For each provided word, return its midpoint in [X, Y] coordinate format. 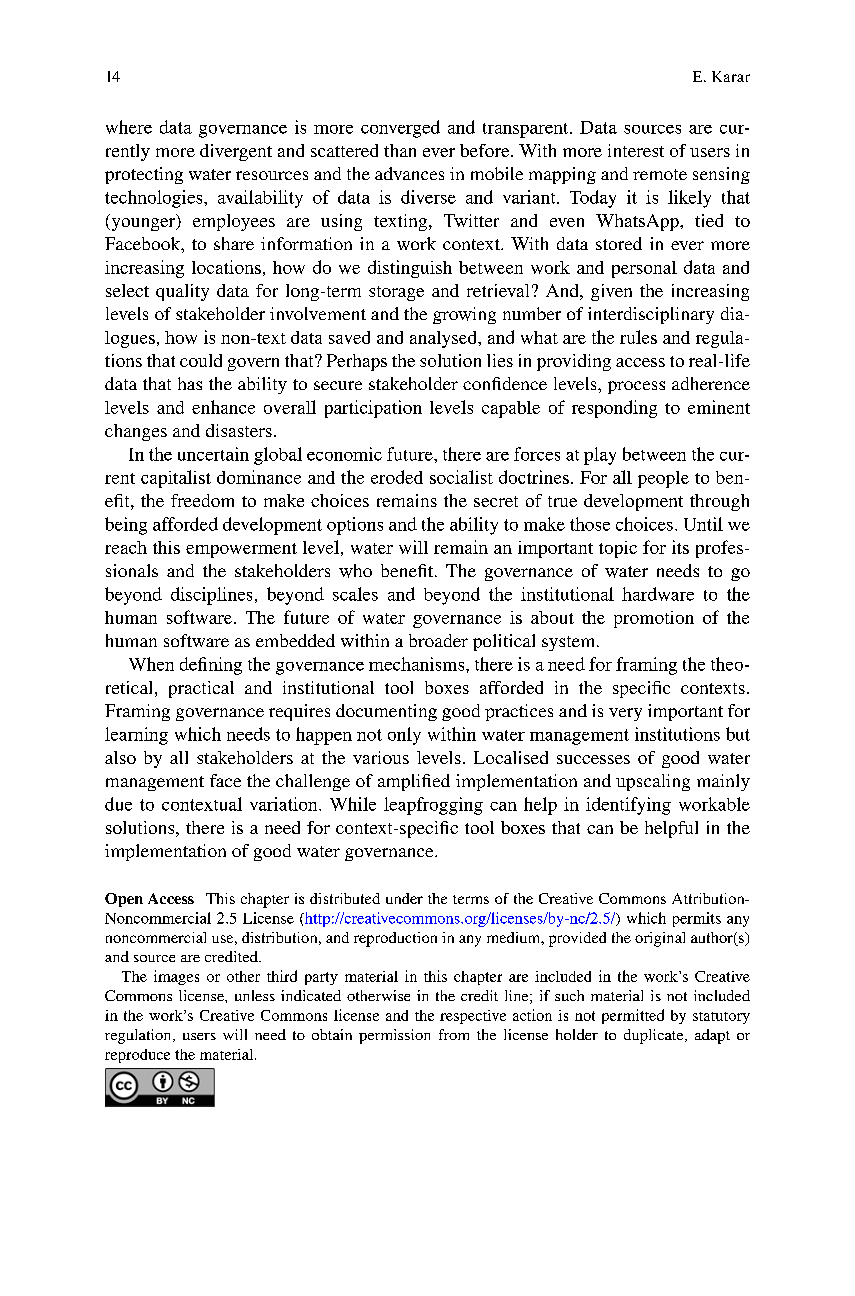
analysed [445, 339]
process [636, 387]
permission [394, 1036]
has [190, 383]
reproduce [137, 1056]
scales [355, 594]
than [400, 150]
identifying [628, 806]
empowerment [241, 550]
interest [636, 150]
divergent [236, 152]
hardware [658, 594]
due [118, 804]
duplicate [655, 1036]
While [353, 804]
